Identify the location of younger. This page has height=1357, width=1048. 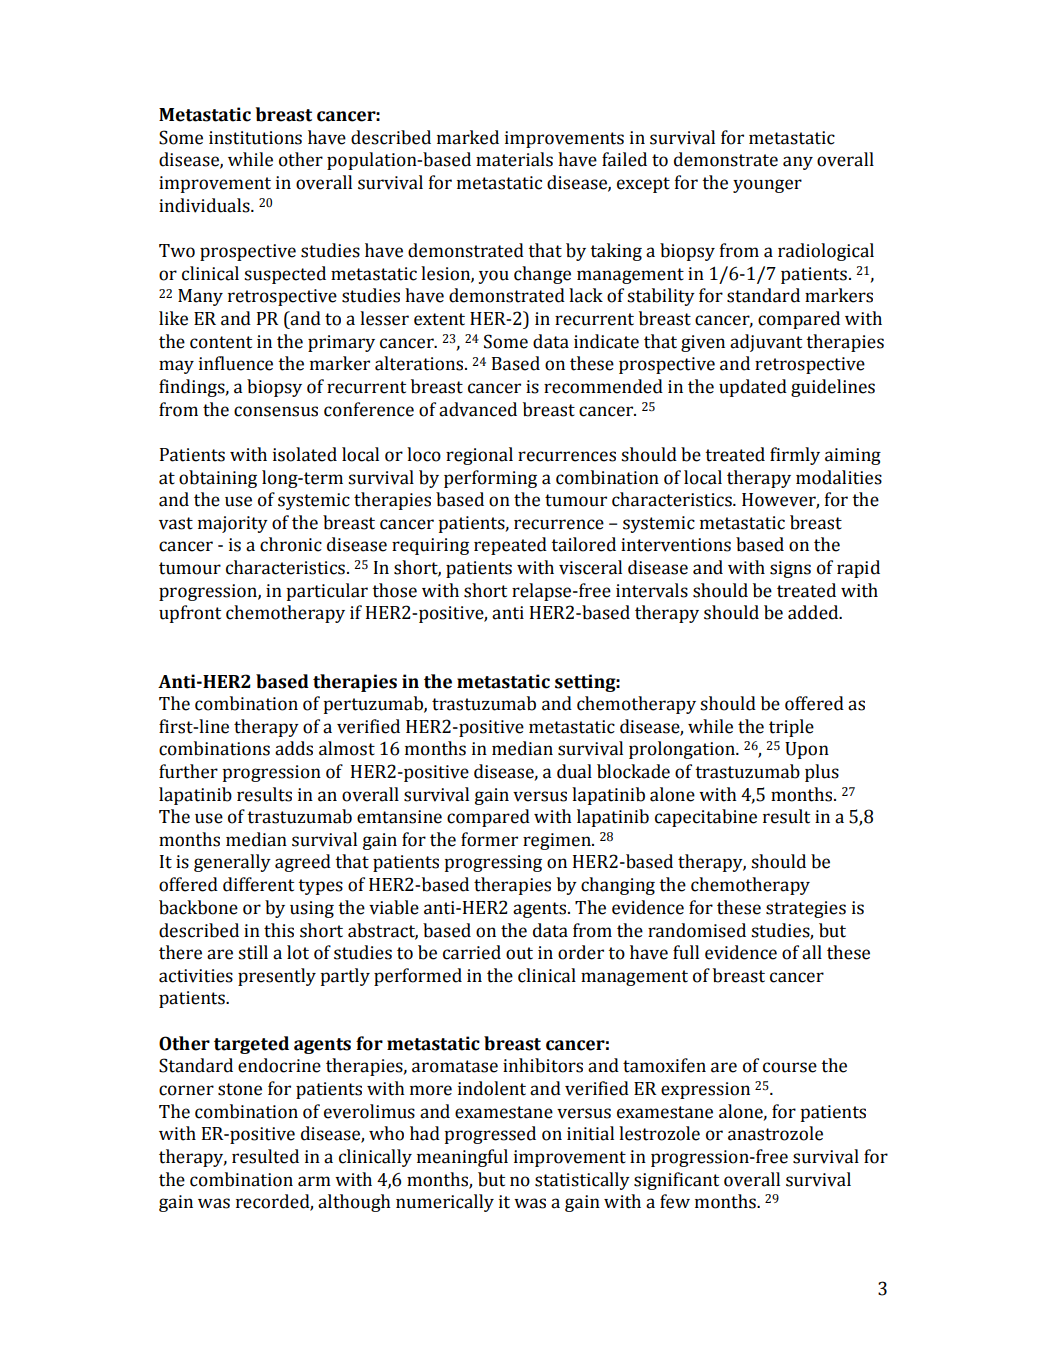
(767, 186).
